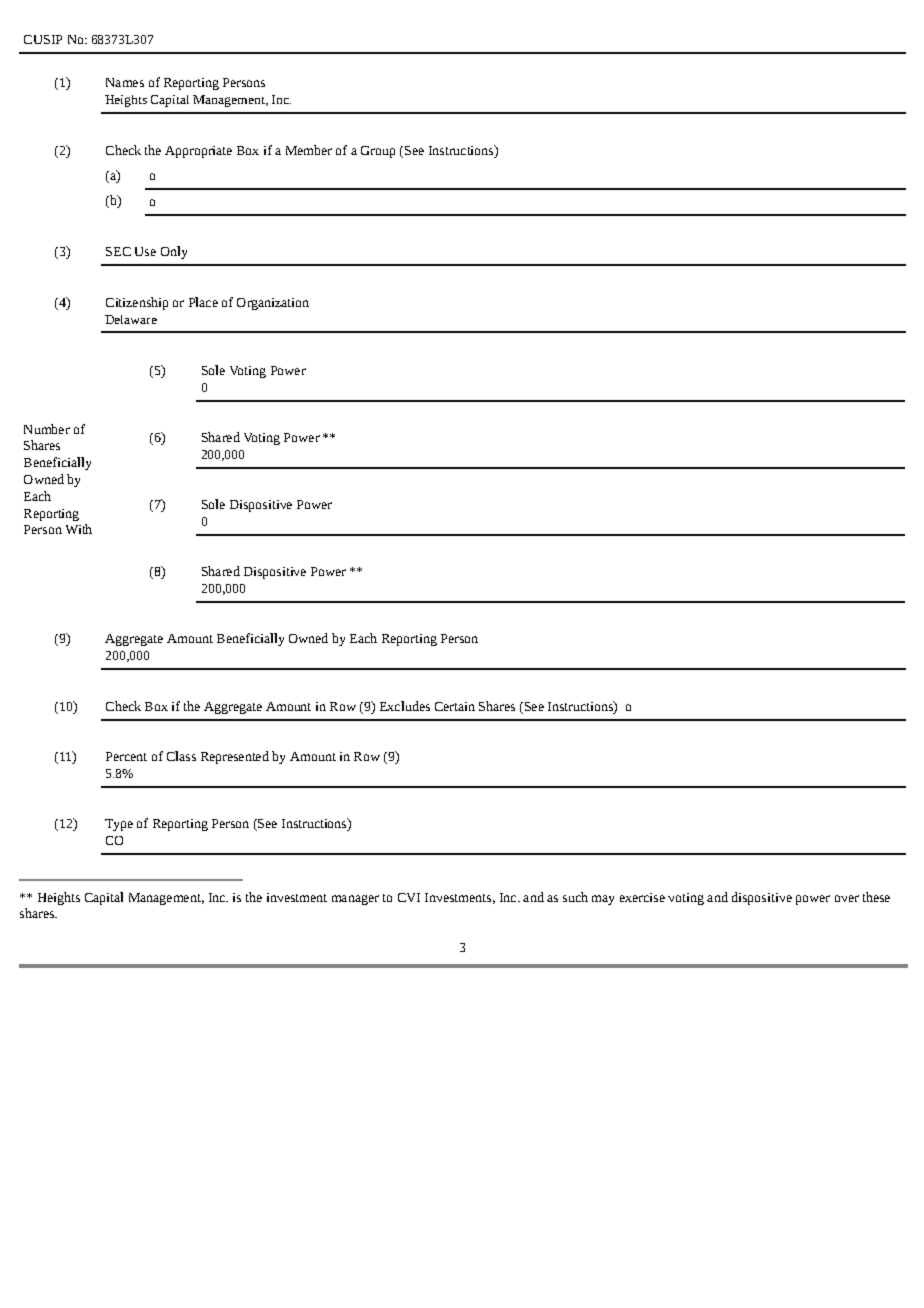  Describe the element at coordinates (119, 825) in the document. I see `Type` at that location.
